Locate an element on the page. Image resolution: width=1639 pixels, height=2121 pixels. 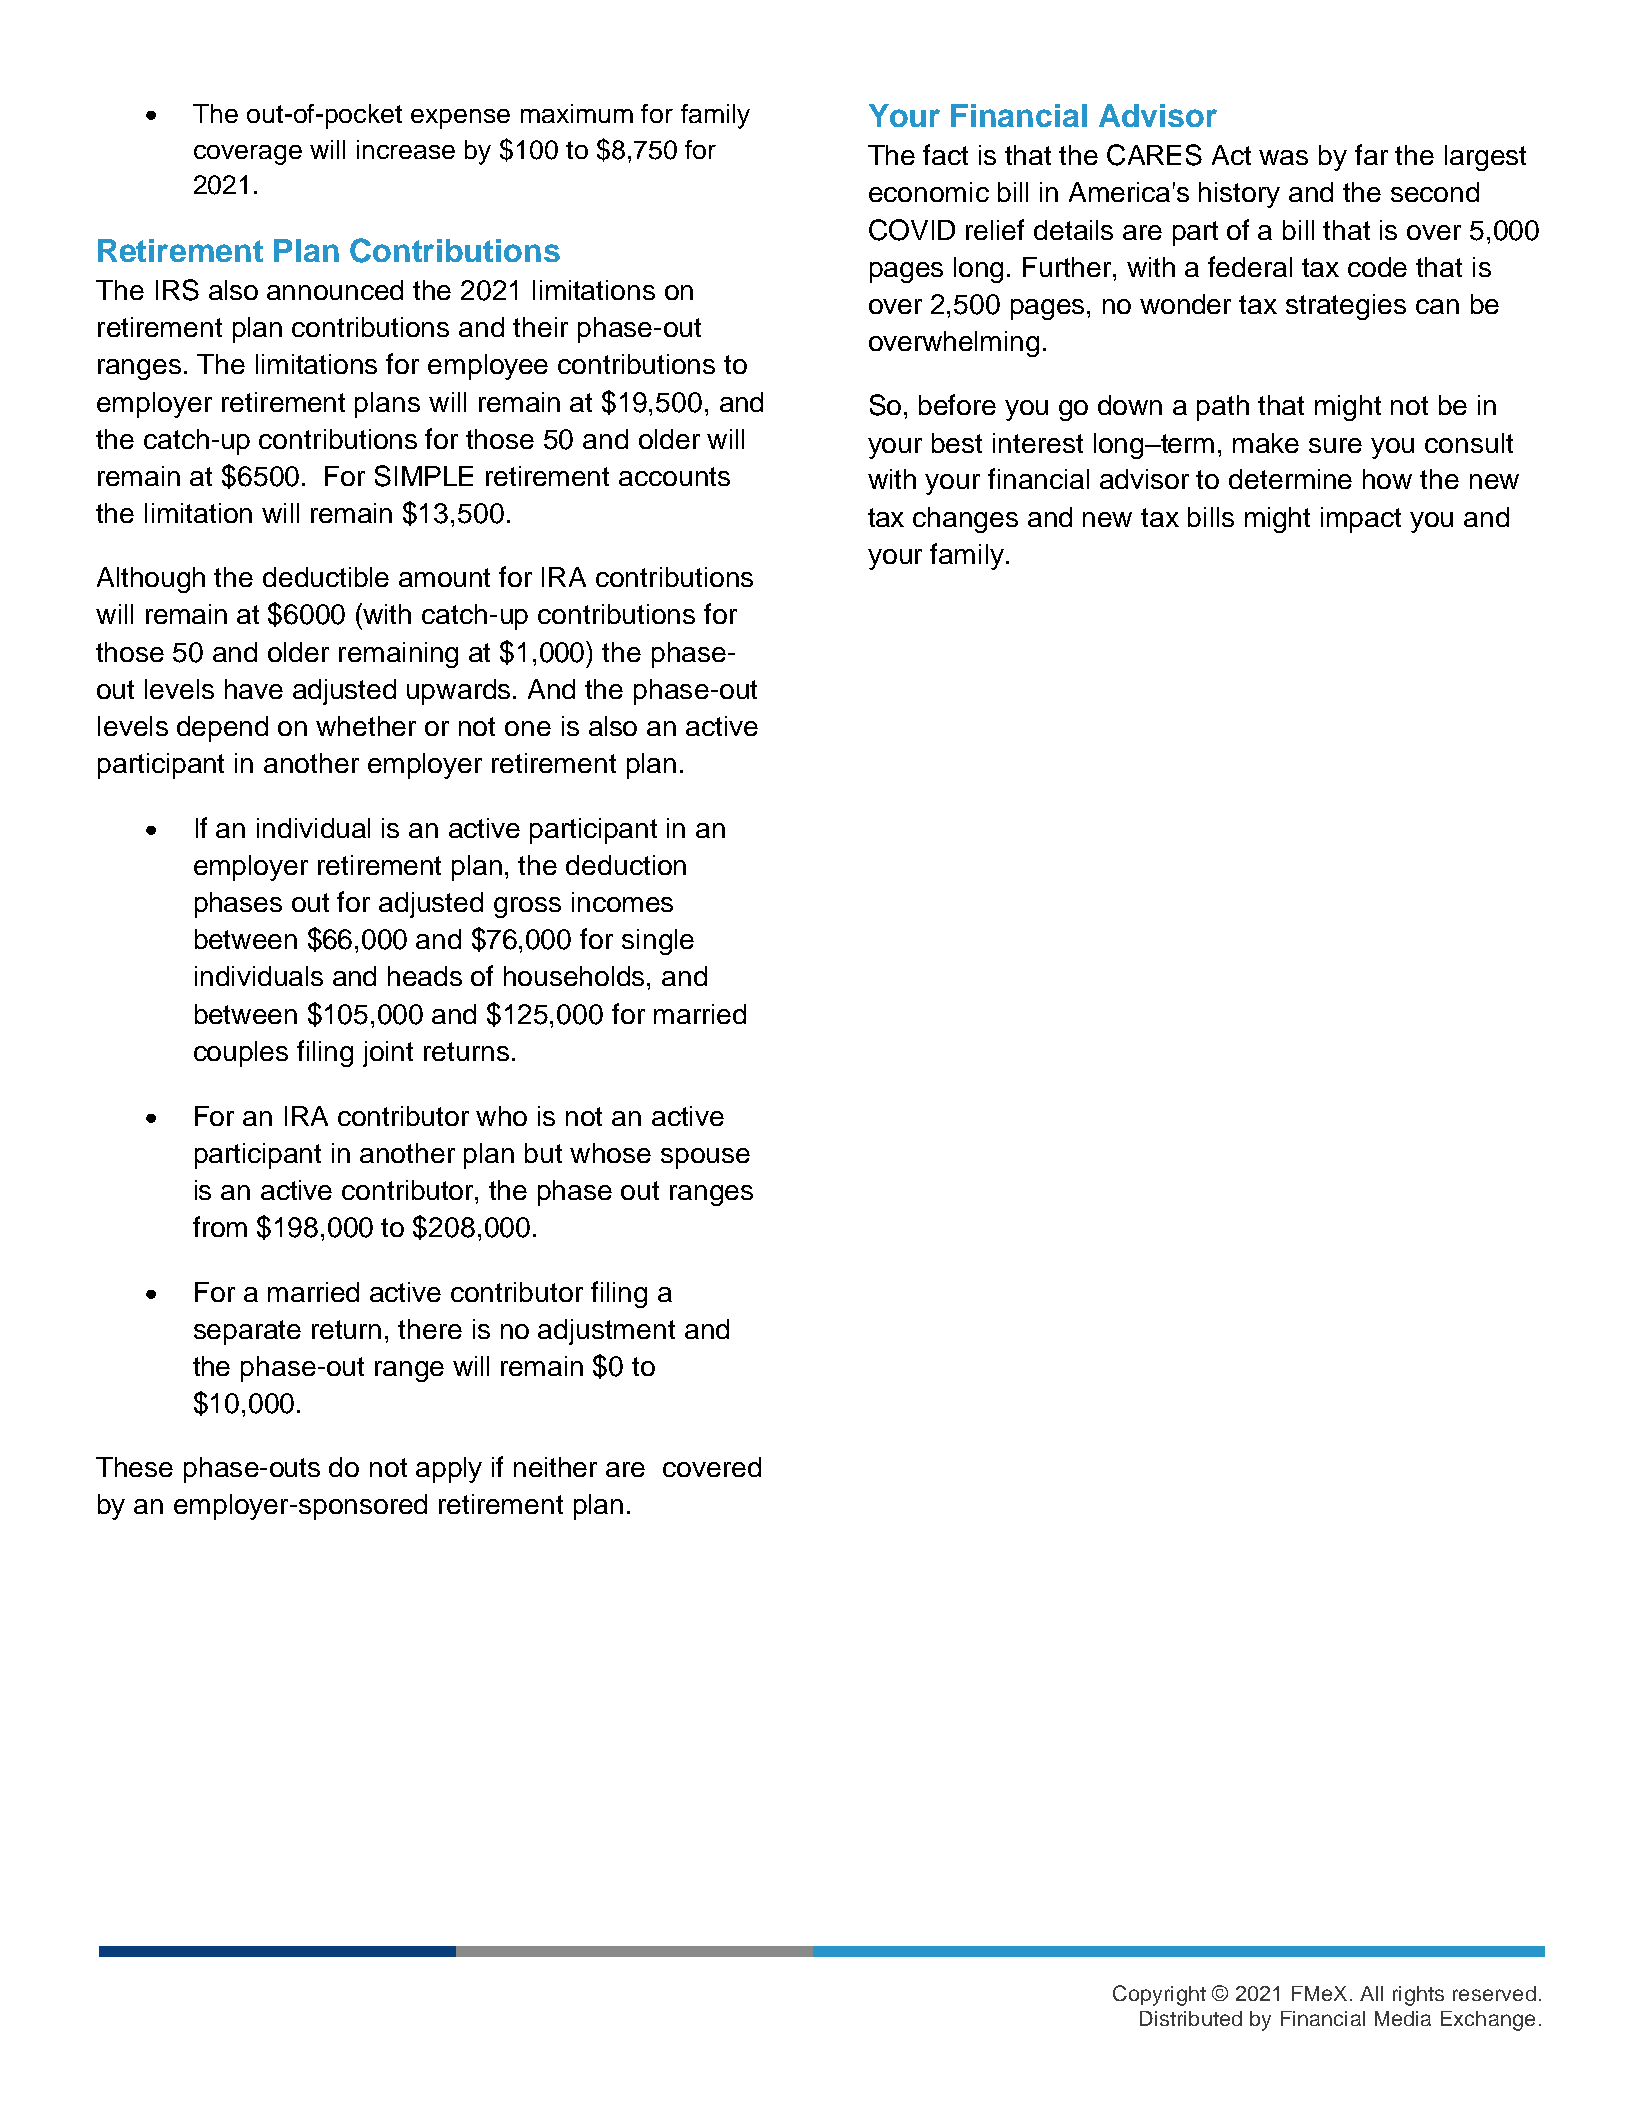
impact is located at coordinates (1361, 520).
